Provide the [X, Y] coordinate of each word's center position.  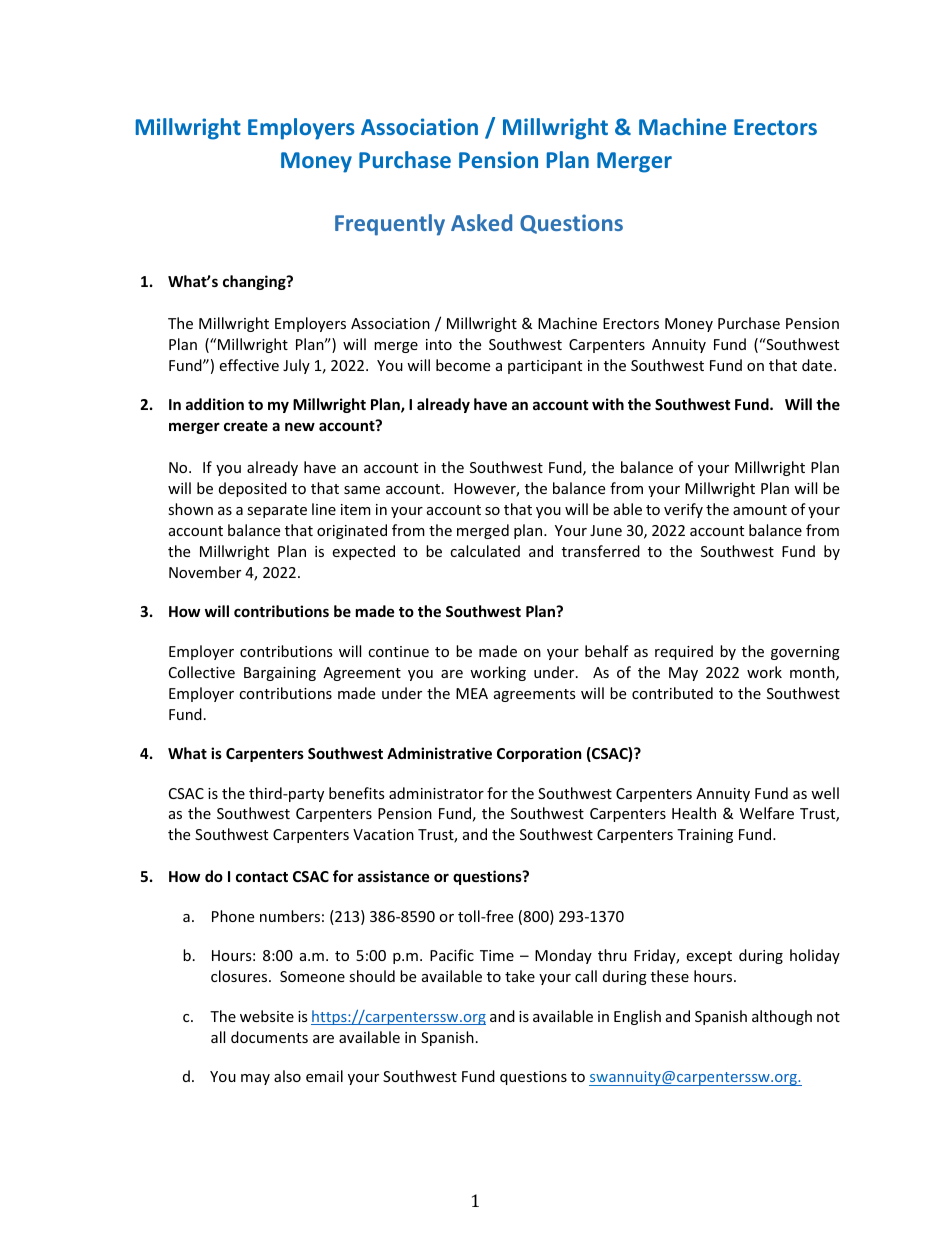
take [520, 976]
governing [805, 653]
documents [269, 1037]
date [818, 365]
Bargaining [280, 674]
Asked [481, 222]
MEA [472, 693]
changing [255, 282]
